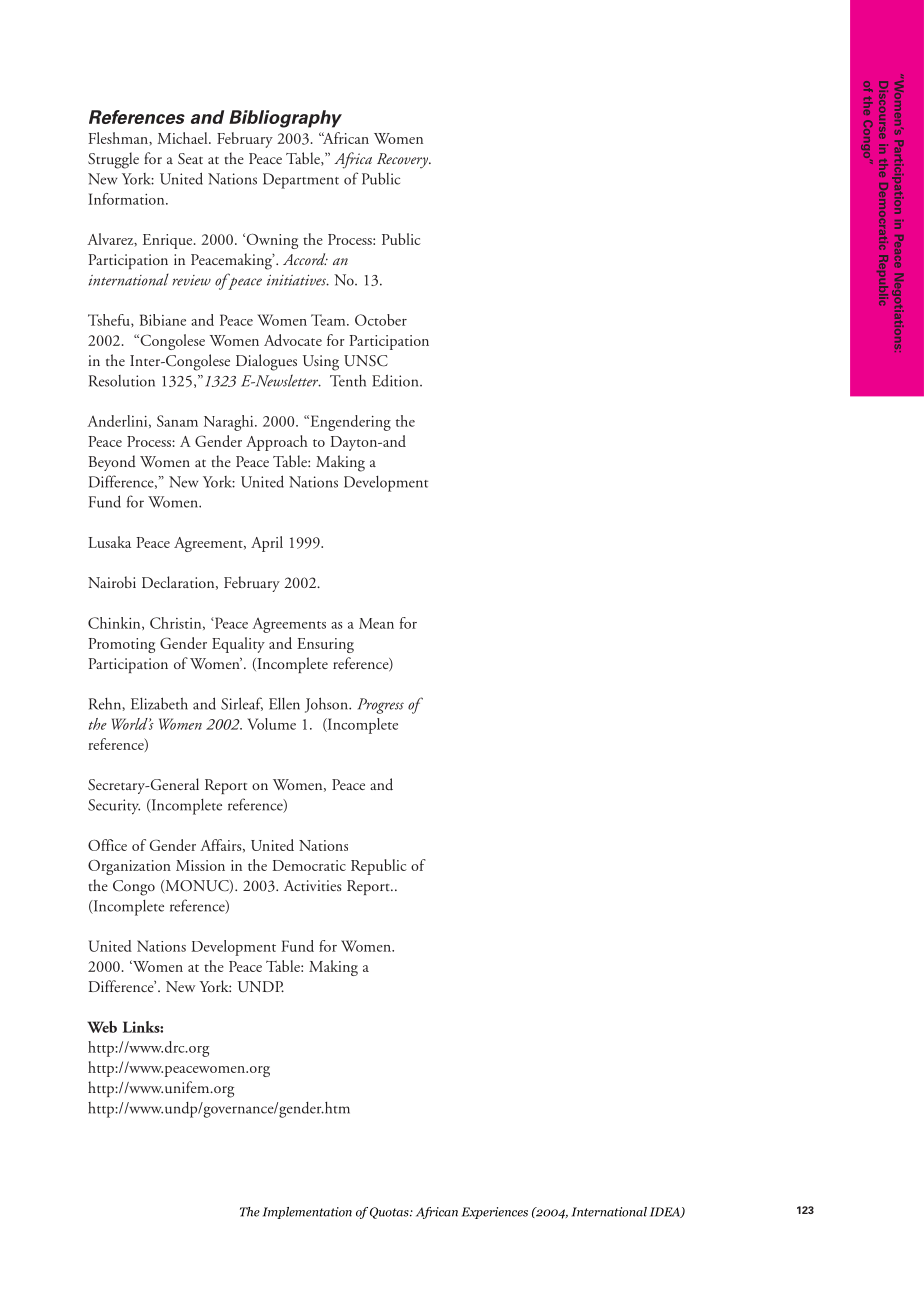  What do you see at coordinates (380, 706) in the screenshot?
I see `Progress` at bounding box center [380, 706].
